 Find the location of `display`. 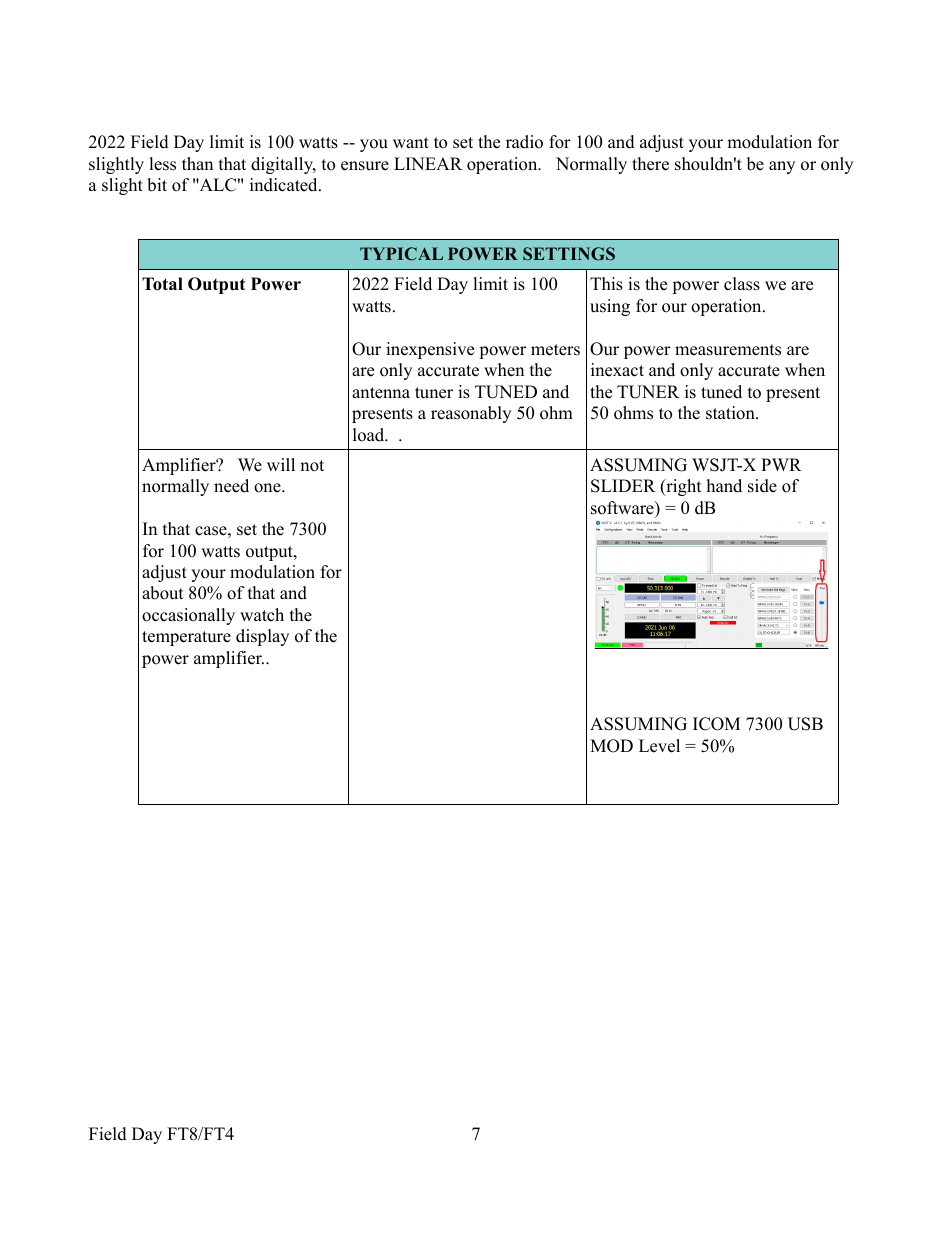

display is located at coordinates (262, 637).
